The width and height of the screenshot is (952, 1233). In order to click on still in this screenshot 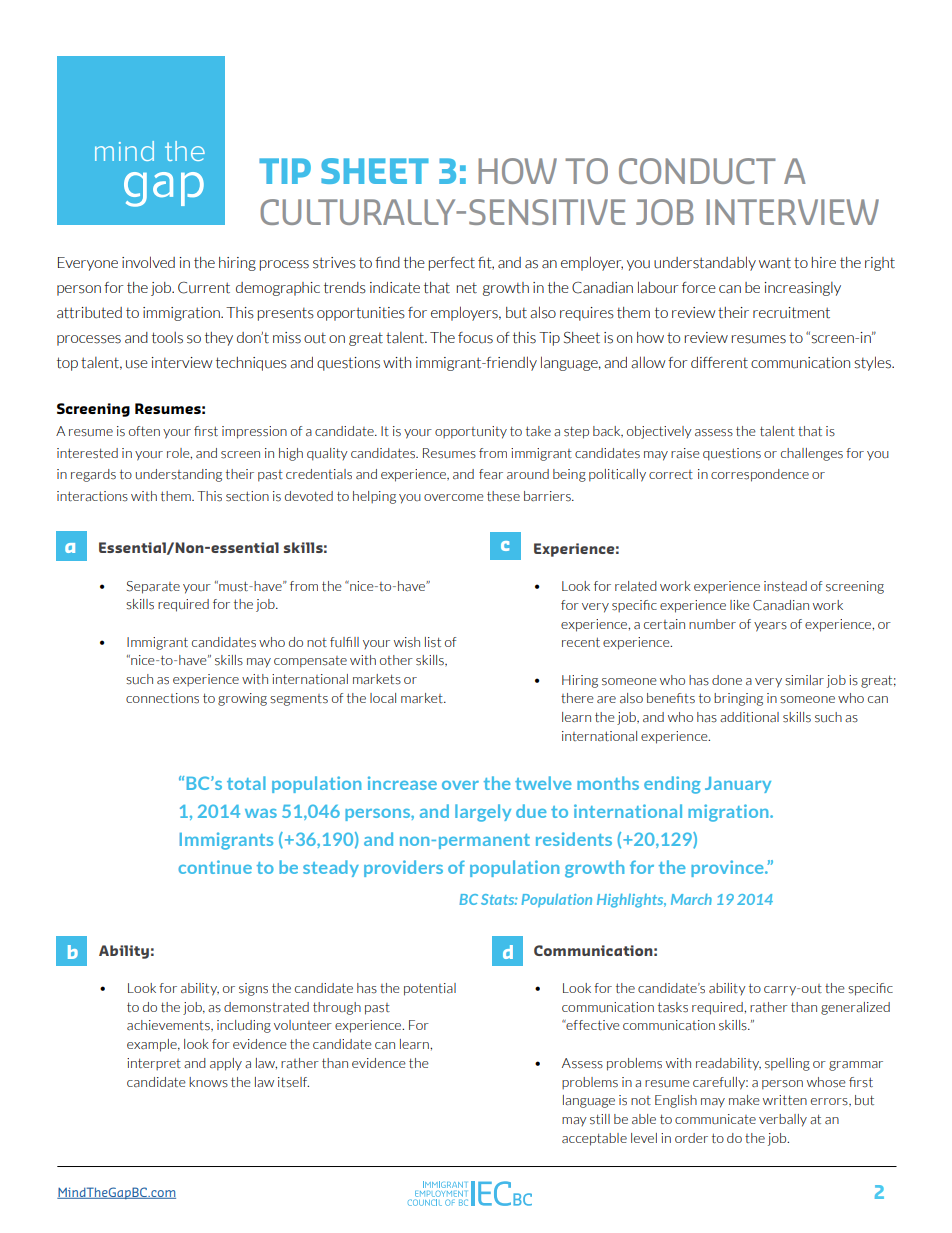, I will do `click(600, 1119)`.
